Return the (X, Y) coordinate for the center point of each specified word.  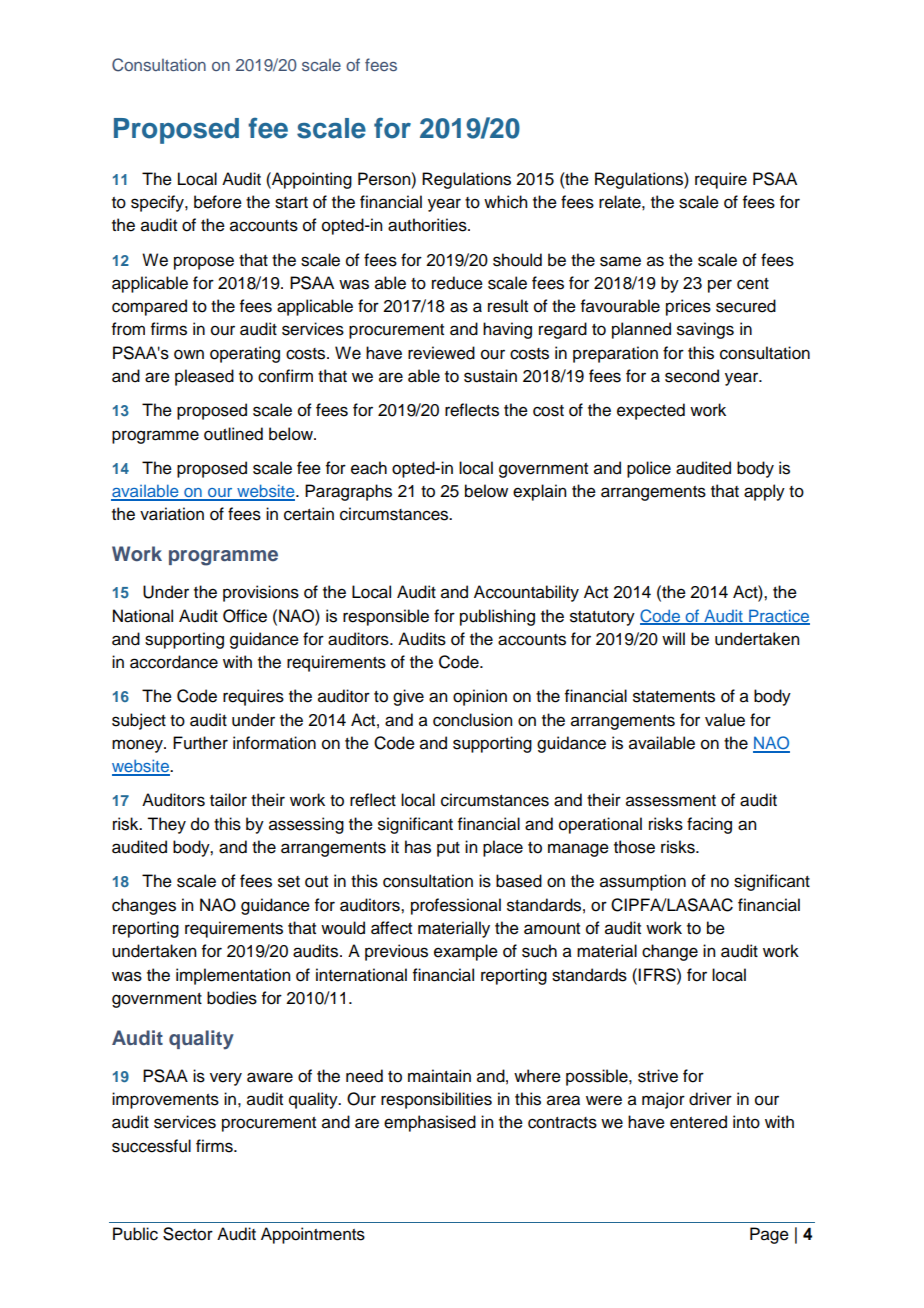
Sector (188, 1234)
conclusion (472, 720)
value (725, 720)
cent (753, 284)
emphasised (430, 1123)
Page (769, 1235)
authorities (428, 225)
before (218, 202)
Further (200, 743)
